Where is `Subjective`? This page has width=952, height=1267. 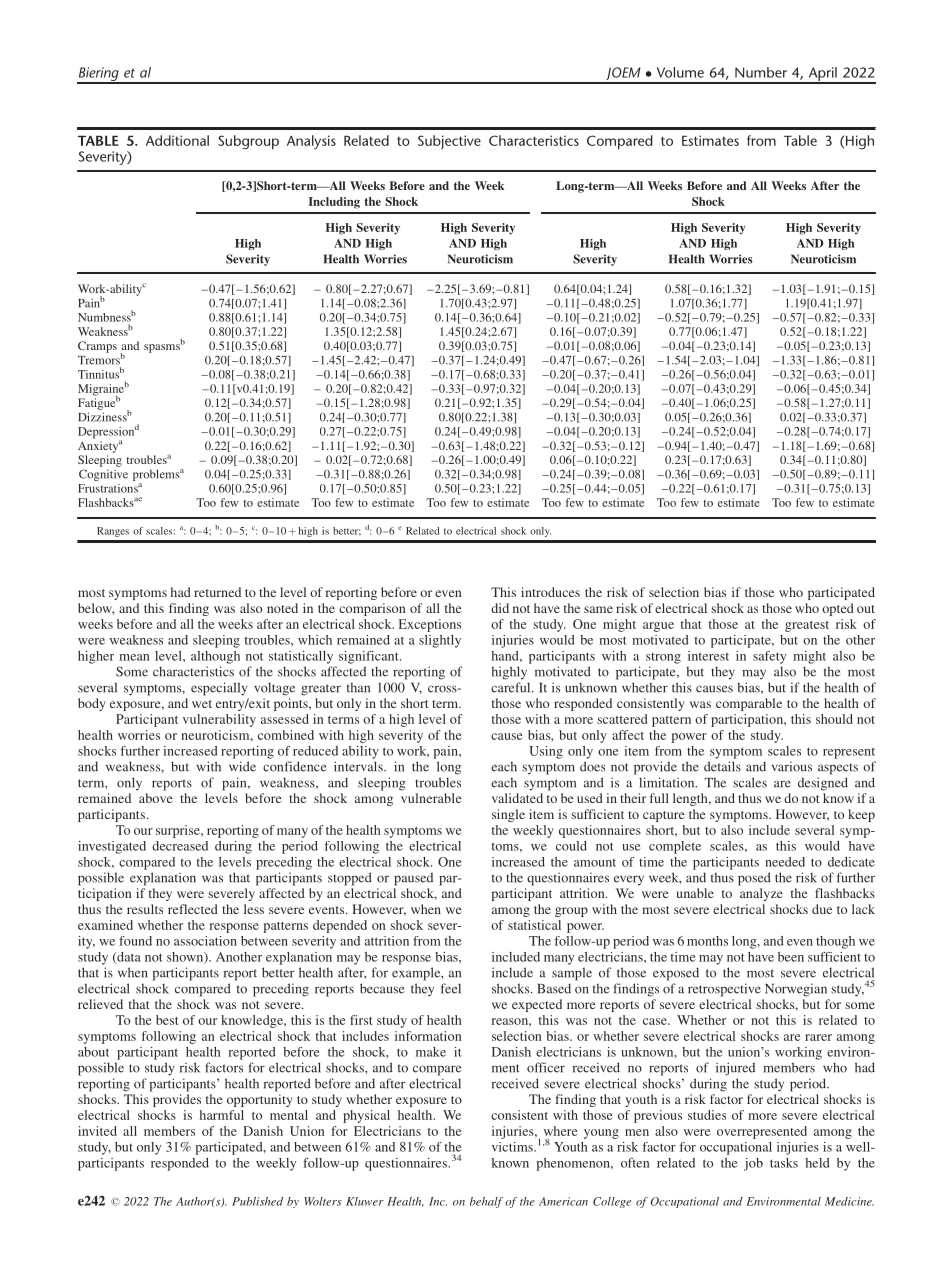 Subjective is located at coordinates (449, 142).
